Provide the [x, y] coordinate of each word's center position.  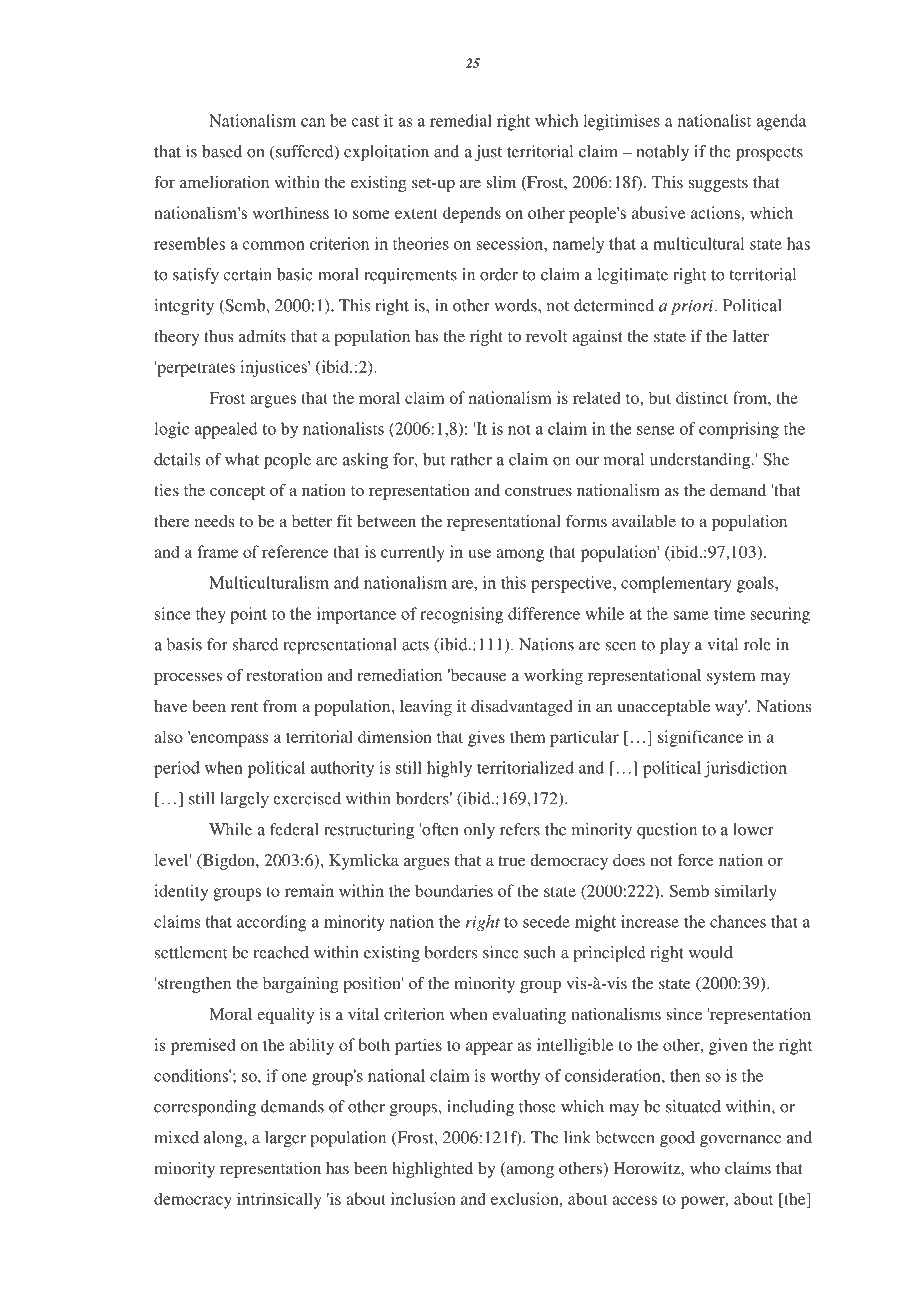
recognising [461, 615]
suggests [718, 185]
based [222, 151]
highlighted [432, 1170]
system [731, 678]
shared [256, 644]
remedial [461, 120]
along [224, 1139]
